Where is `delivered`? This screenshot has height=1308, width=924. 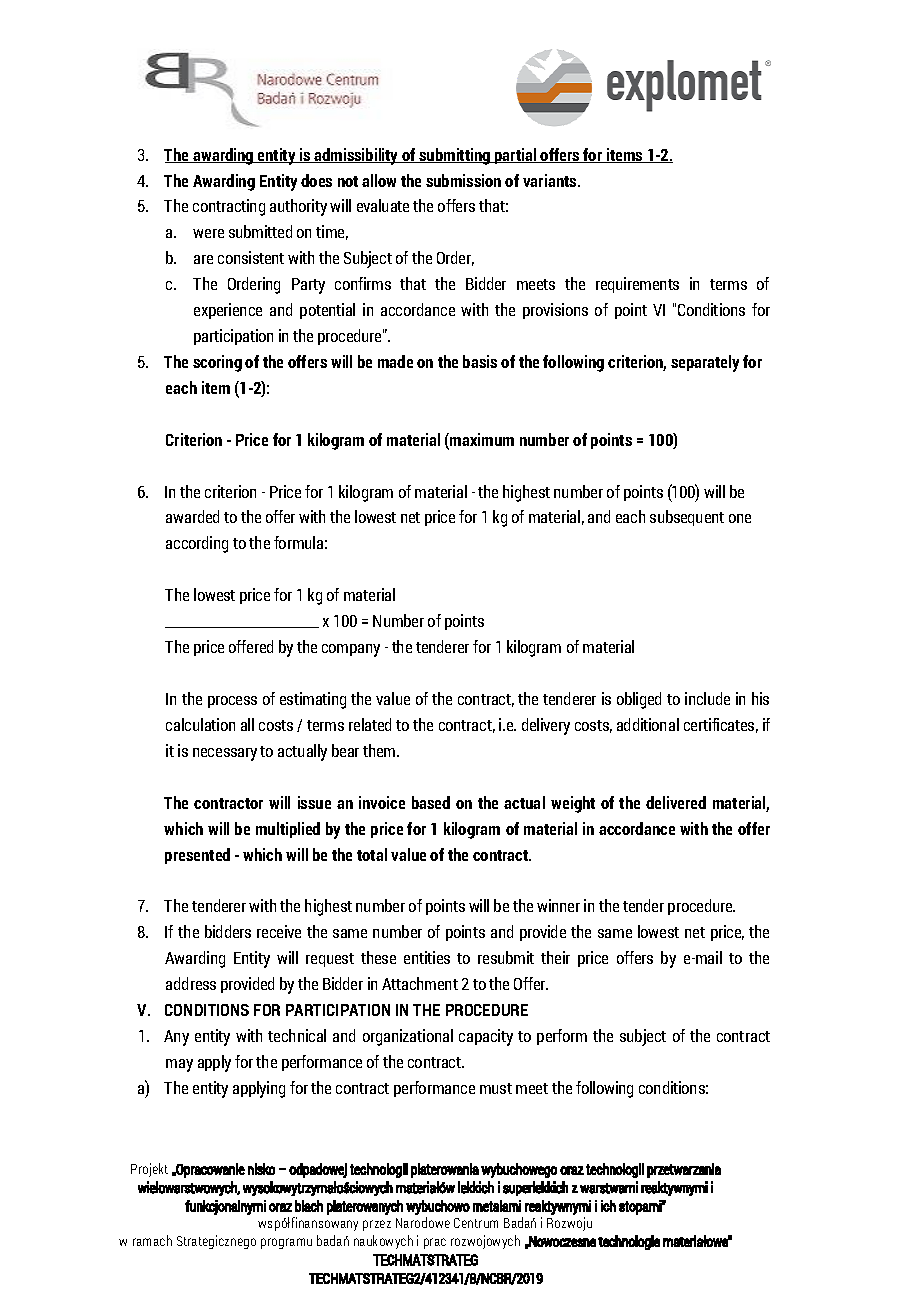
delivered is located at coordinates (676, 802).
